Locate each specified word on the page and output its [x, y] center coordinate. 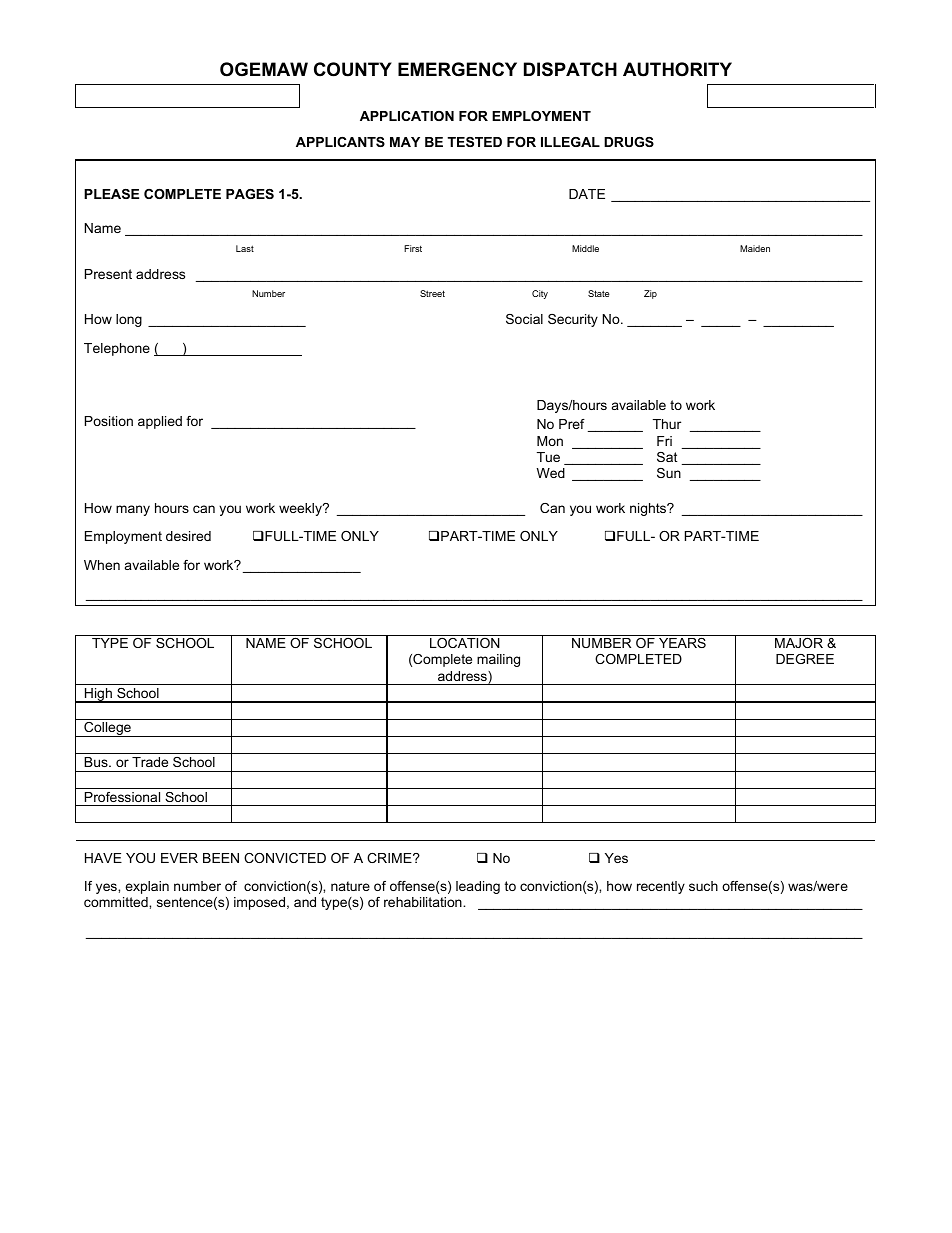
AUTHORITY [677, 69]
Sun [669, 473]
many [133, 510]
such [703, 886]
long [129, 320]
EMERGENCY [457, 69]
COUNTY [353, 69]
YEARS [682, 643]
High [98, 695]
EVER [179, 858]
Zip [650, 294]
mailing [498, 660]
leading [478, 887]
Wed [551, 473]
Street [432, 293]
